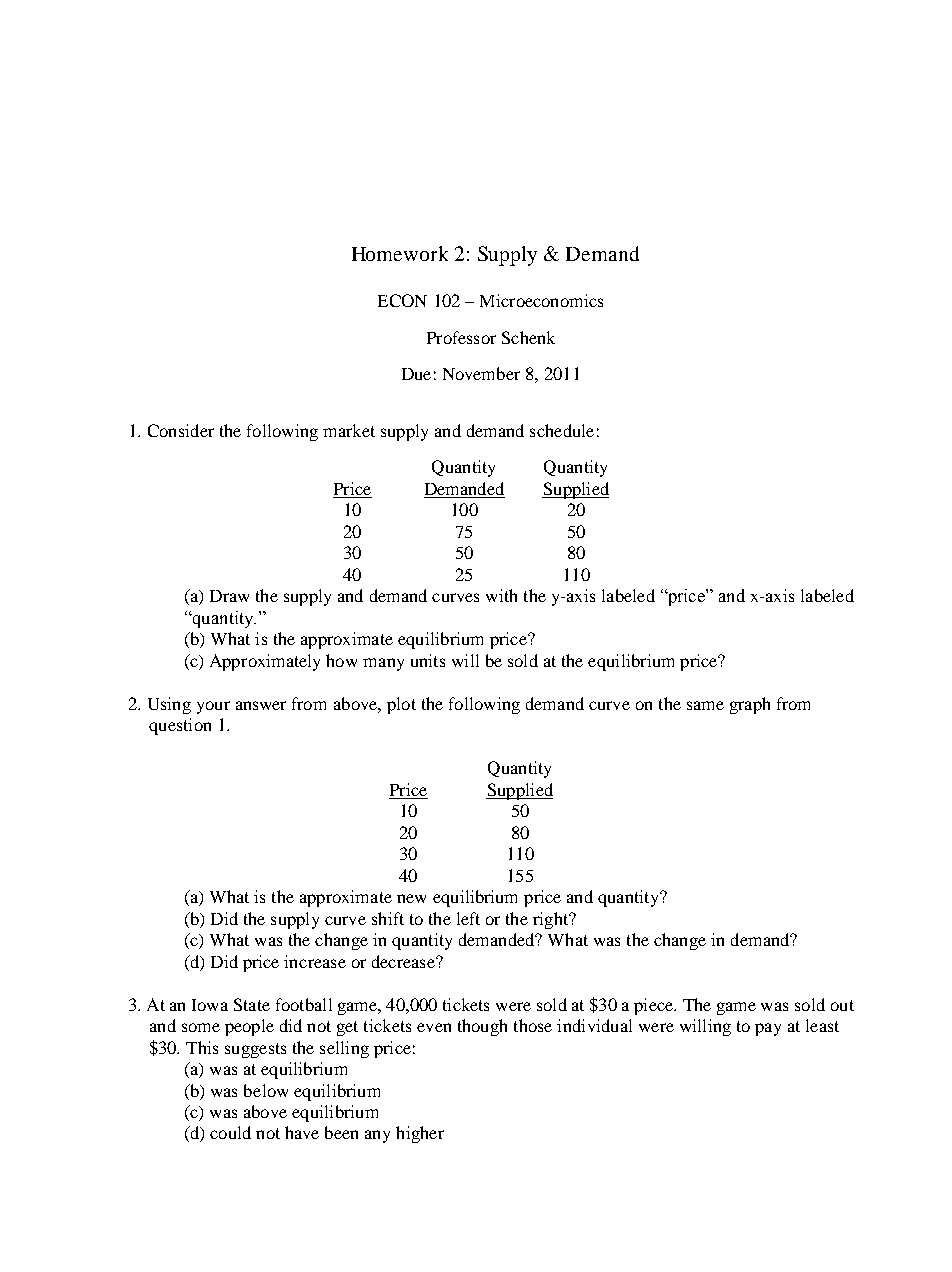 This document has width=952, height=1272. What do you see at coordinates (180, 726) in the document?
I see `question` at bounding box center [180, 726].
